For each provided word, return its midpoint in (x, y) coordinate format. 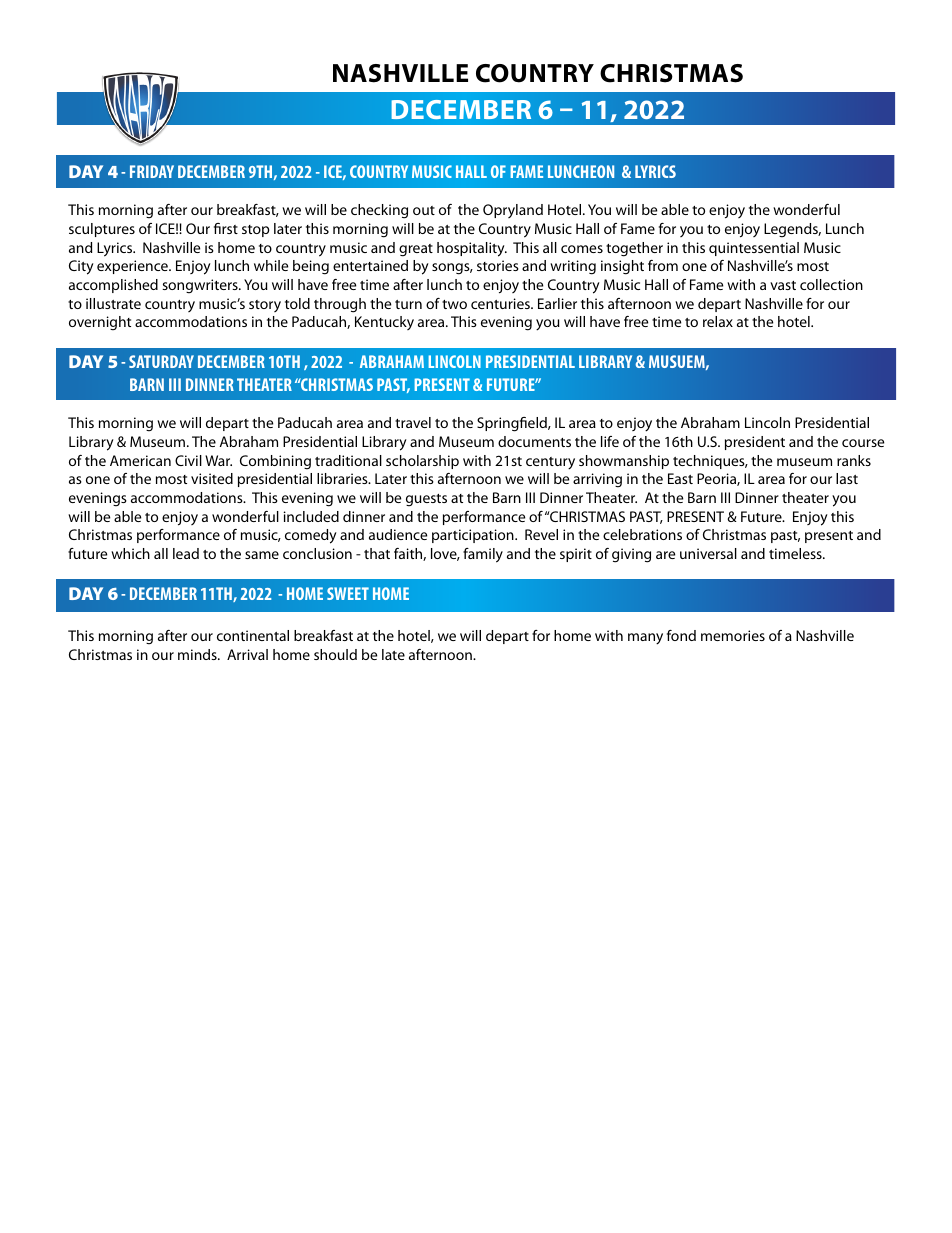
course (863, 443)
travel (413, 422)
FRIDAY (152, 171)
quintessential (754, 249)
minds (198, 654)
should (335, 654)
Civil (188, 460)
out (424, 210)
